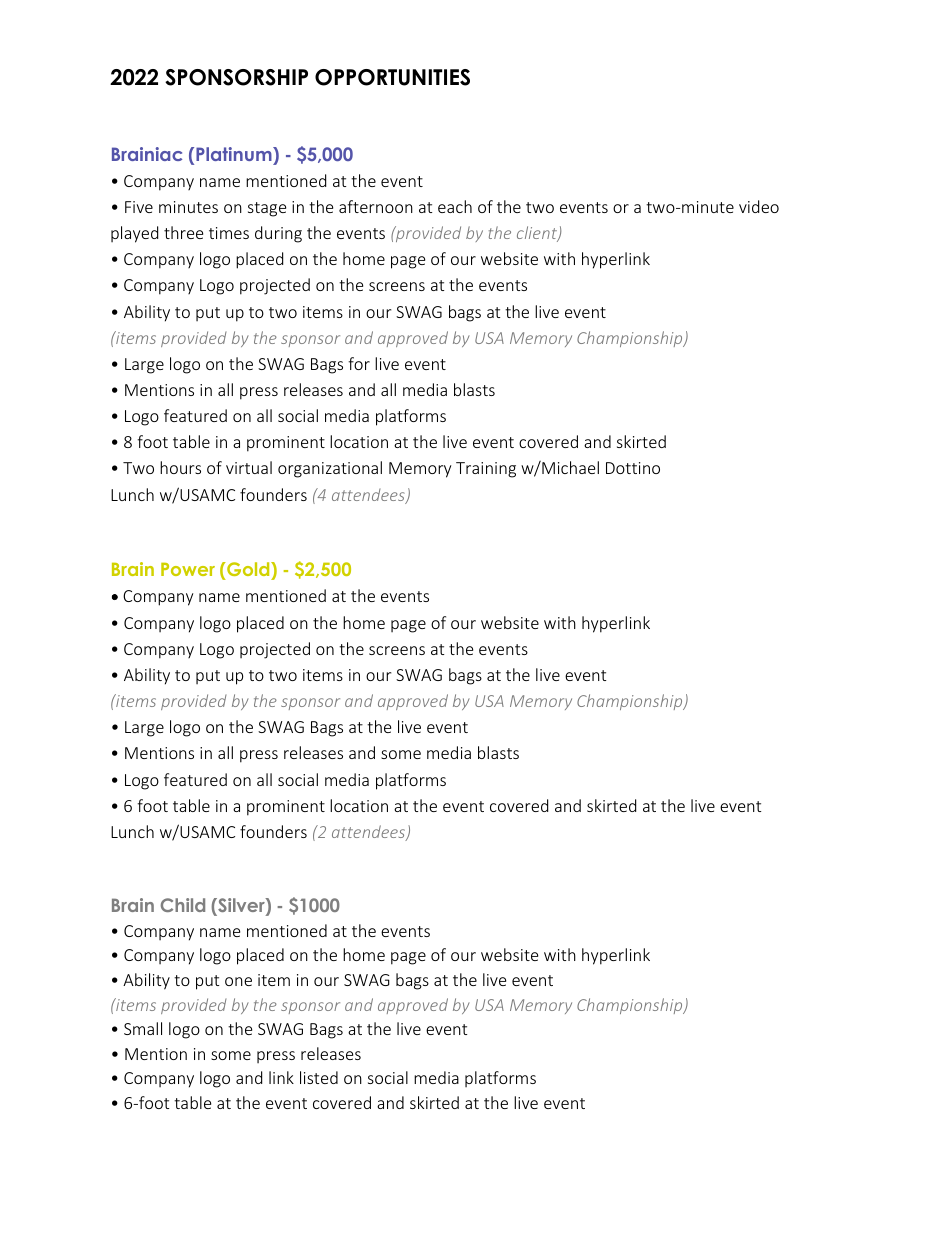  I want to click on Platinum, so click(235, 154).
